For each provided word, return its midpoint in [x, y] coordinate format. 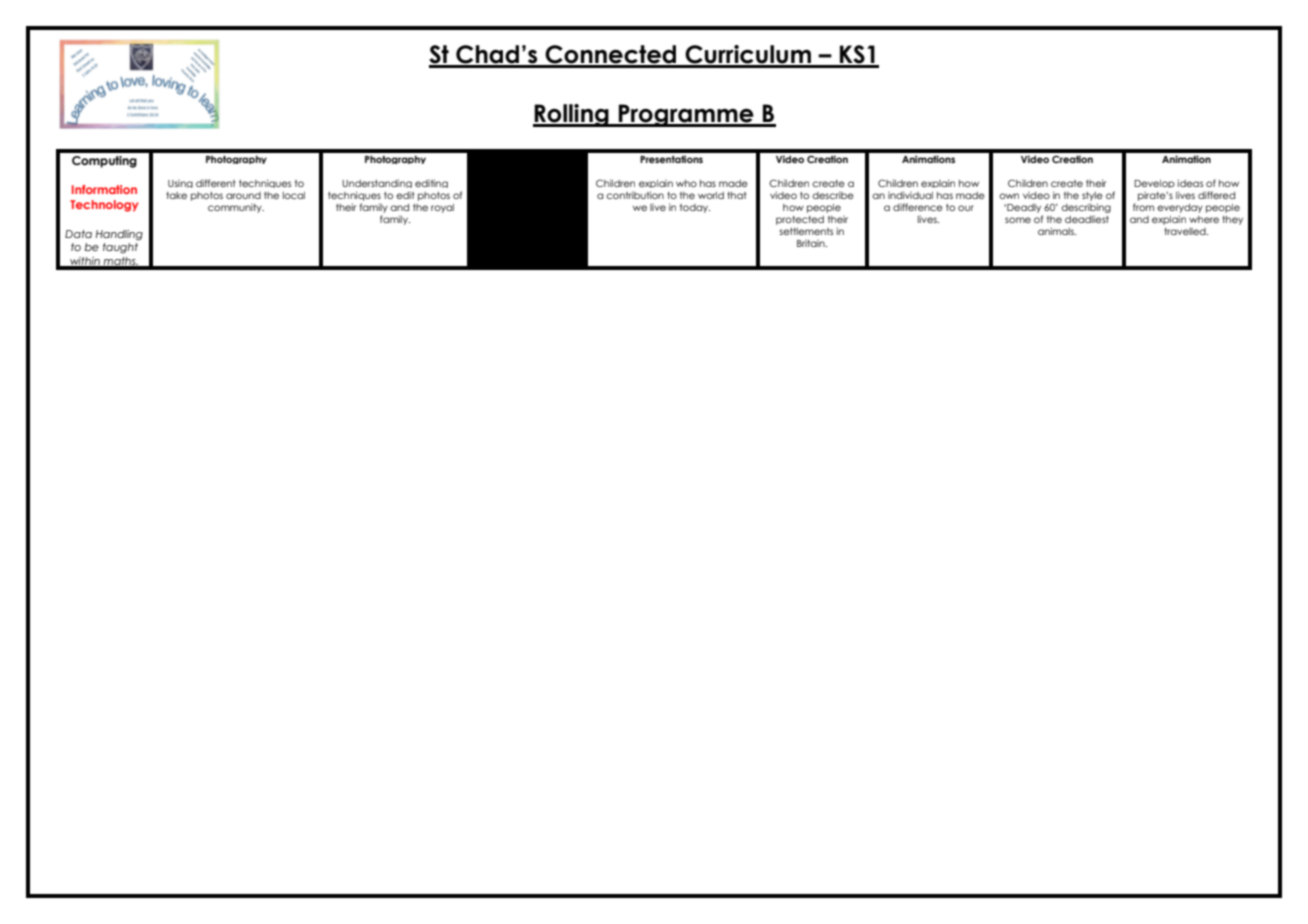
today [695, 208]
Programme [686, 115]
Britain [812, 243]
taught [120, 248]
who [686, 183]
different [215, 183]
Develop [1154, 184]
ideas [1190, 183]
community [236, 208]
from [1143, 207]
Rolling [572, 115]
